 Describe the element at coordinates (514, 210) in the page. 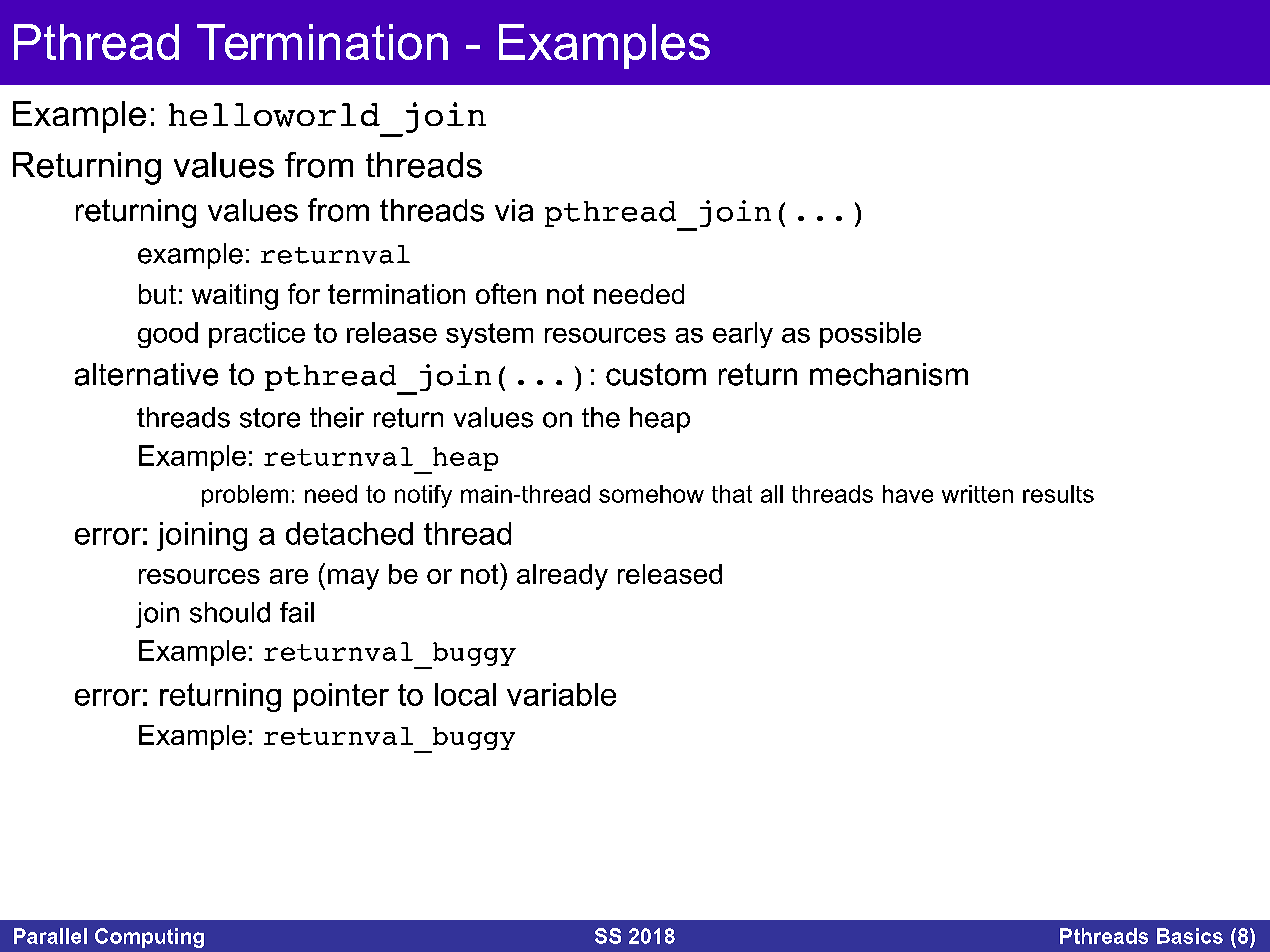

I see `via` at that location.
